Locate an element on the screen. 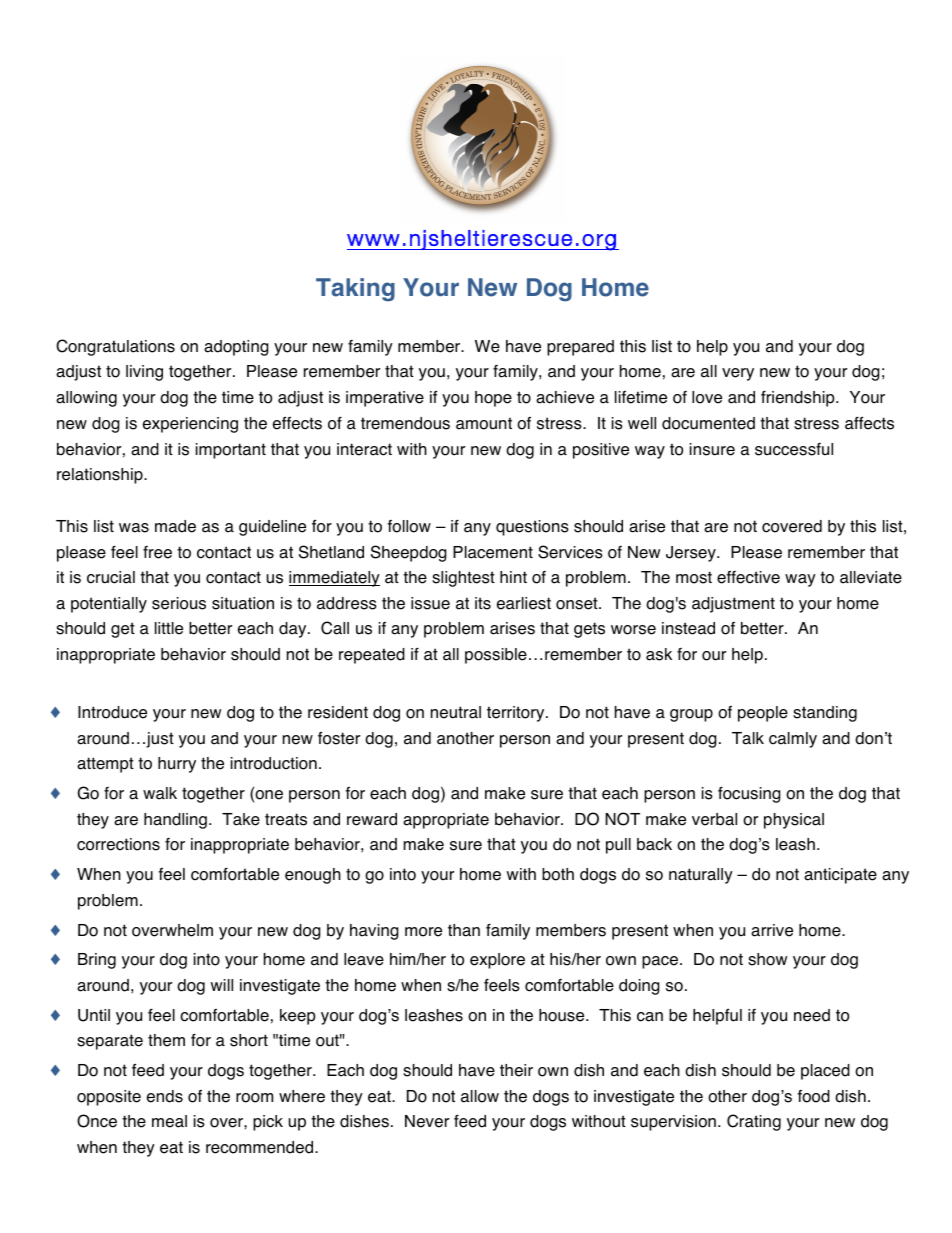 This screenshot has width=952, height=1233. arrive is located at coordinates (772, 930).
